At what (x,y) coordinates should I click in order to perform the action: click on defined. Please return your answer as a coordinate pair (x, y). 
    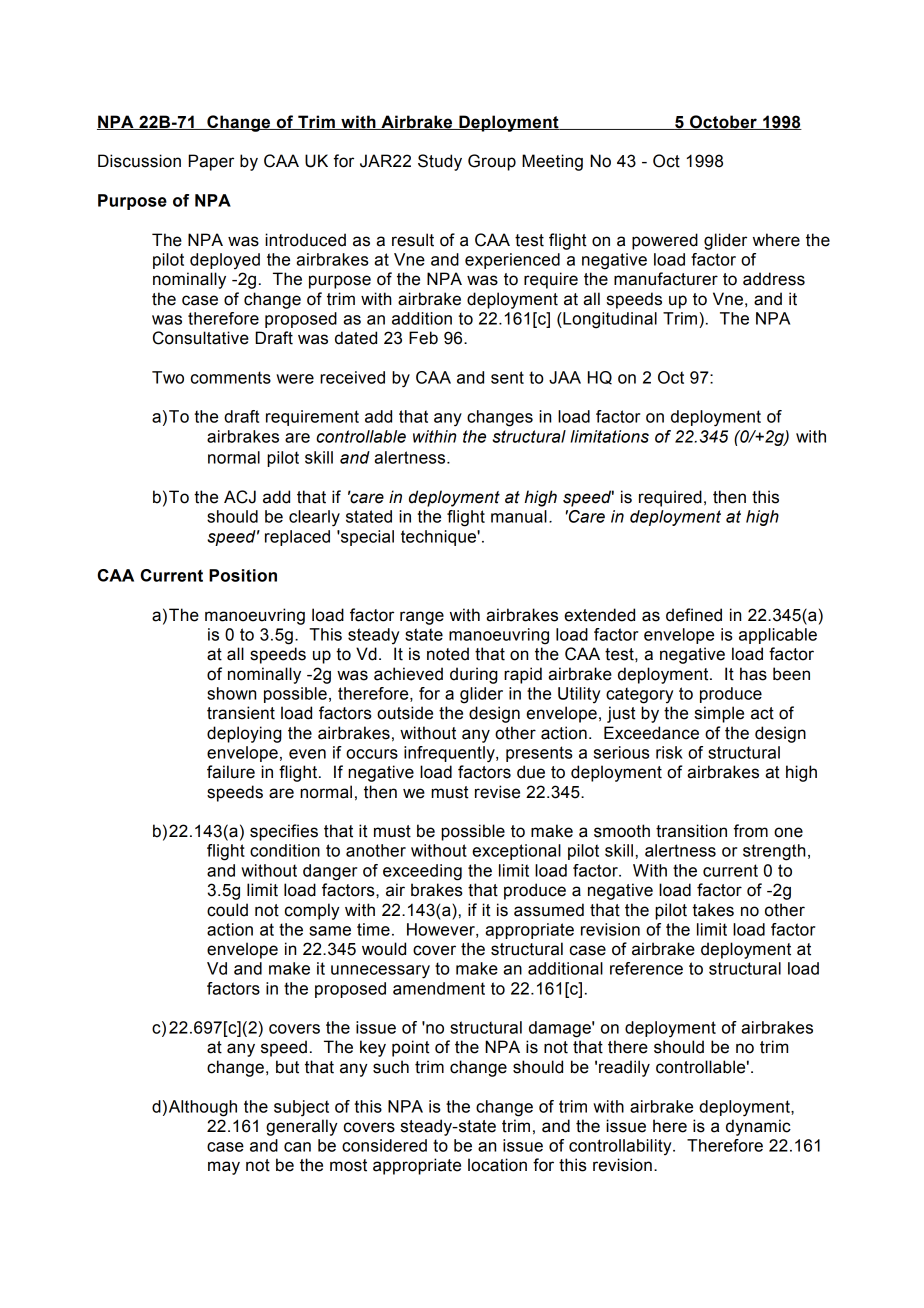
    Looking at the image, I should click on (694, 615).
